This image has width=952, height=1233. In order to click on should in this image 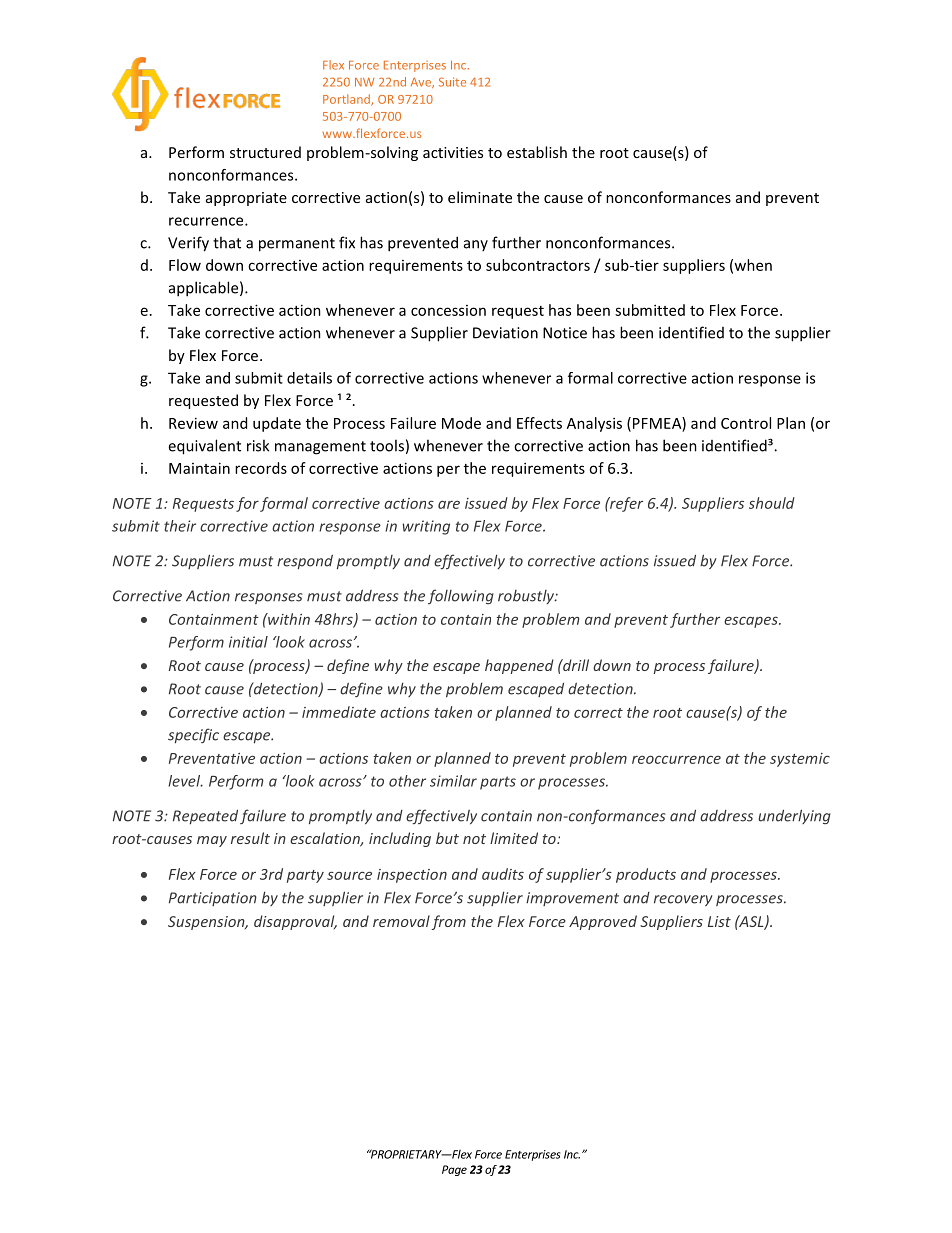, I will do `click(772, 503)`.
